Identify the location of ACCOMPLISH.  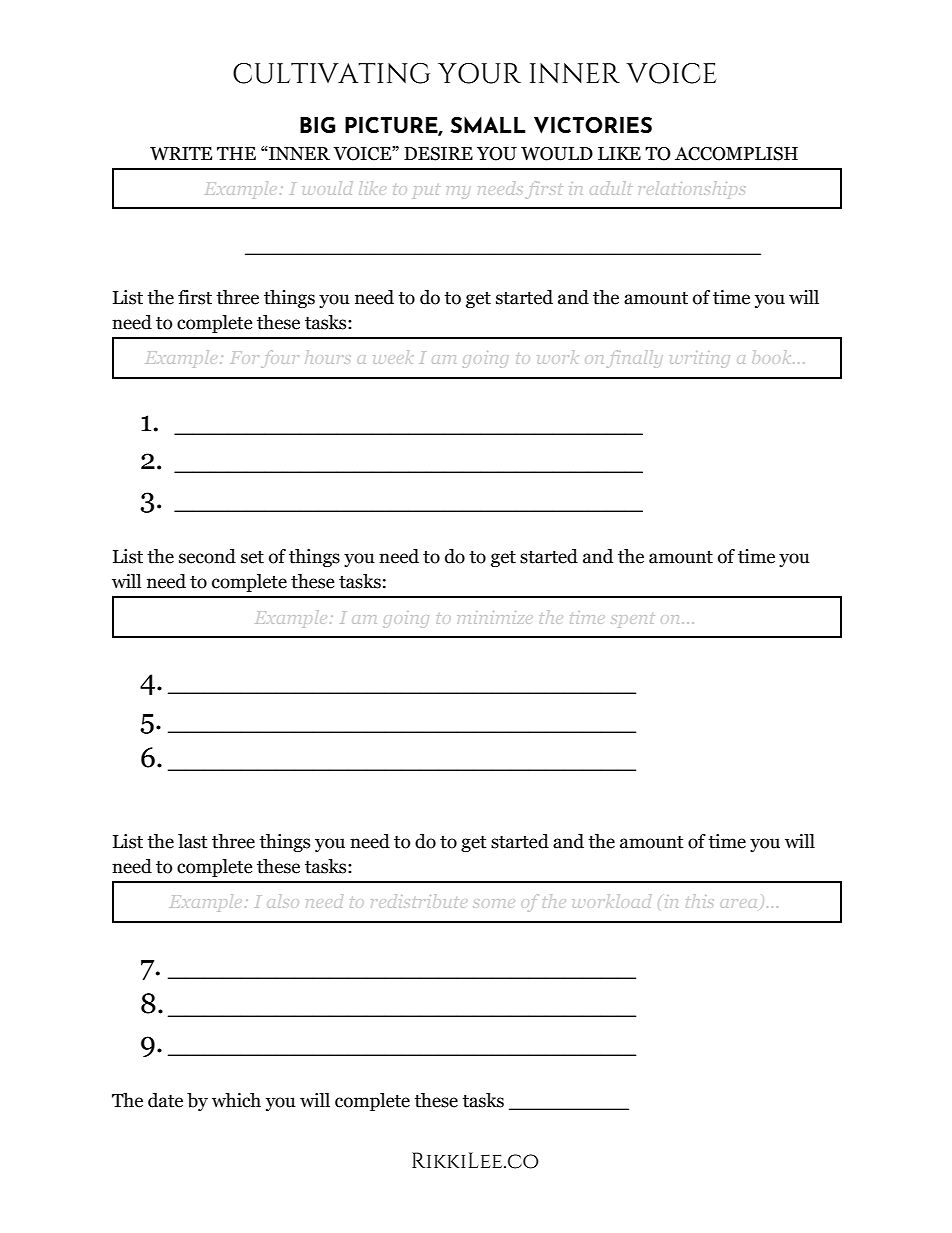
(736, 154).
